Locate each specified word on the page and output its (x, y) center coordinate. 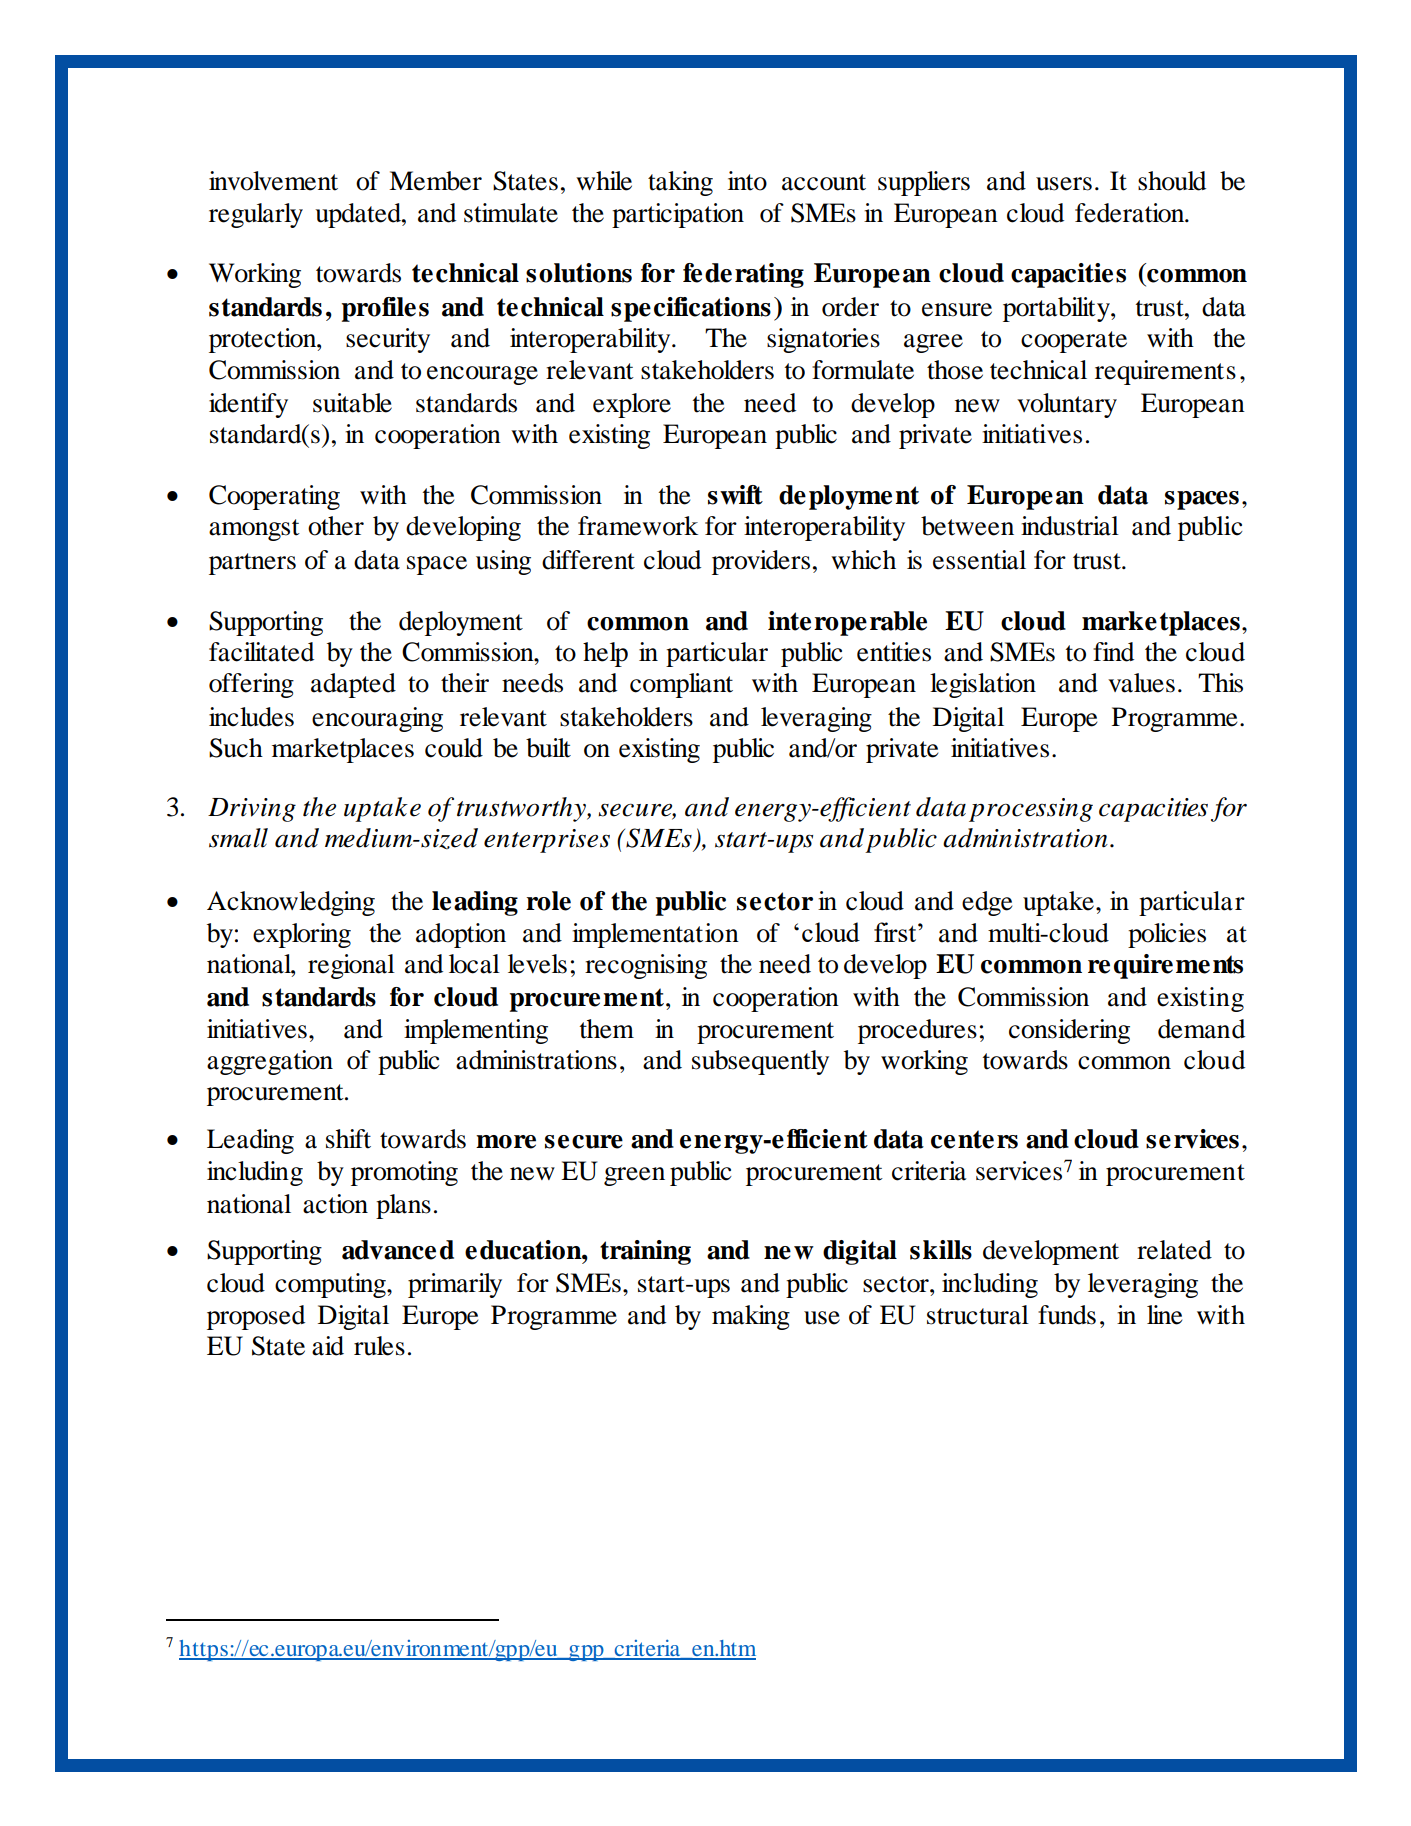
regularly (256, 215)
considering (1069, 1031)
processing (1031, 810)
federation (1131, 213)
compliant (681, 685)
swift (735, 495)
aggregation (270, 1062)
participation (678, 215)
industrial (1070, 526)
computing (331, 1285)
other (336, 526)
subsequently (760, 1062)
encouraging (377, 719)
